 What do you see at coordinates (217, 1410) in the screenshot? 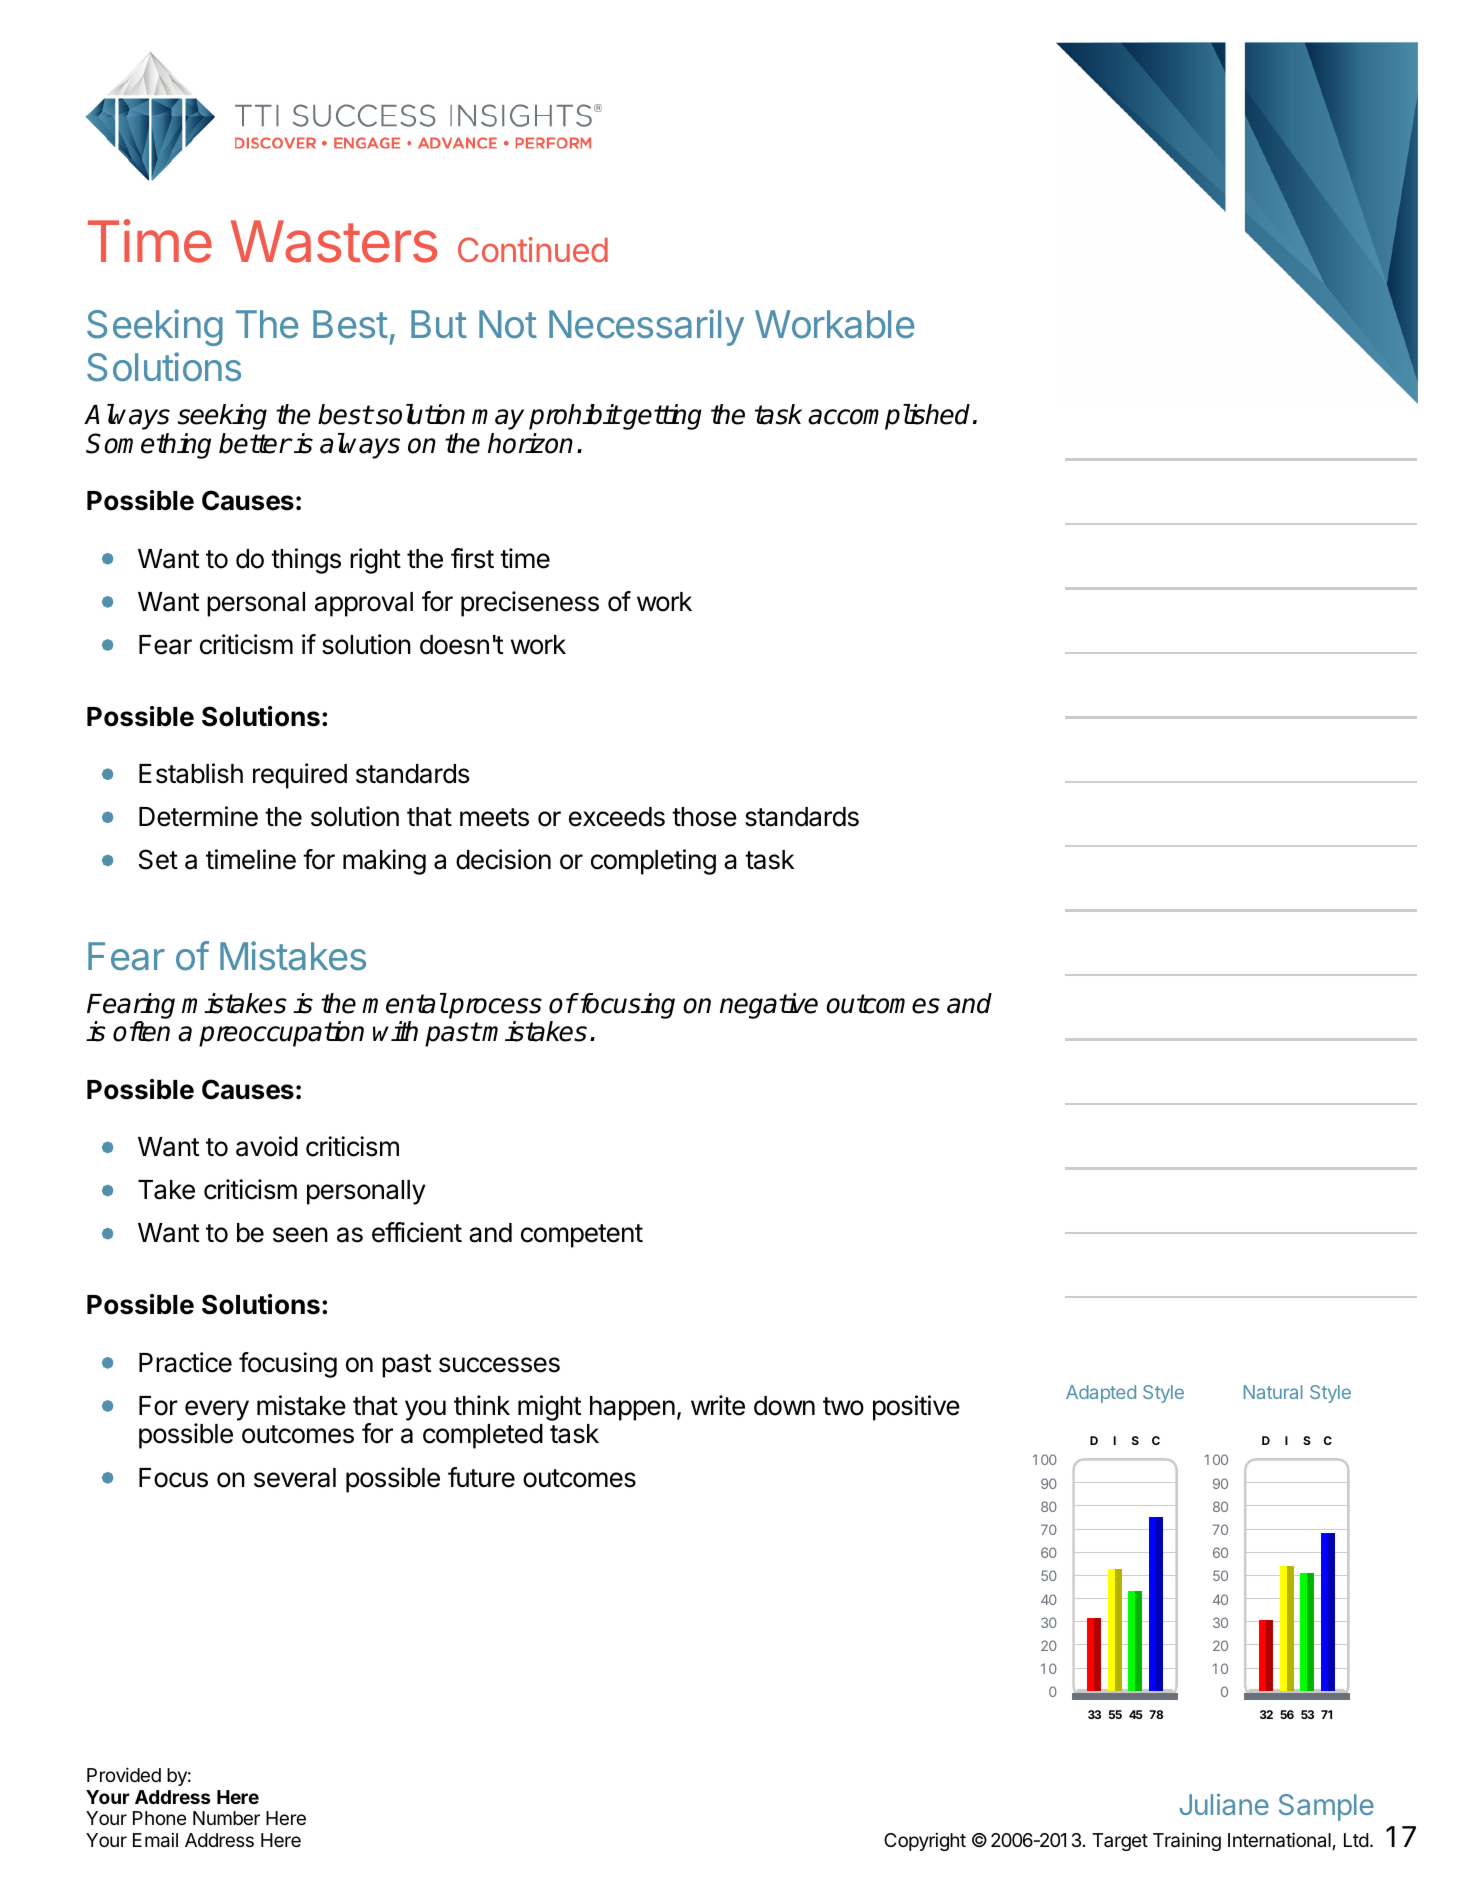
I see `every` at bounding box center [217, 1410].
